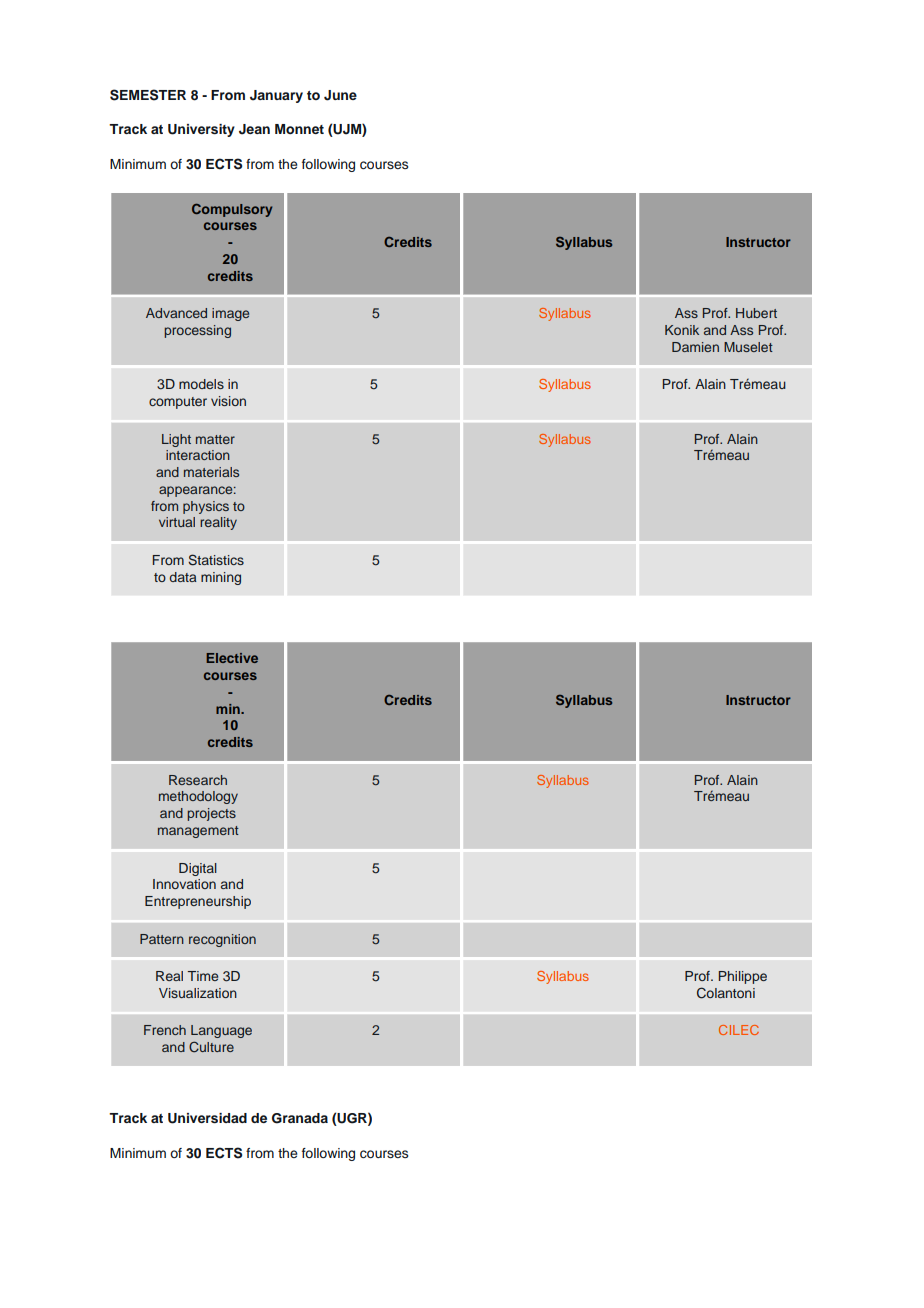 This image has width=924, height=1308. I want to click on University, so click(201, 130).
